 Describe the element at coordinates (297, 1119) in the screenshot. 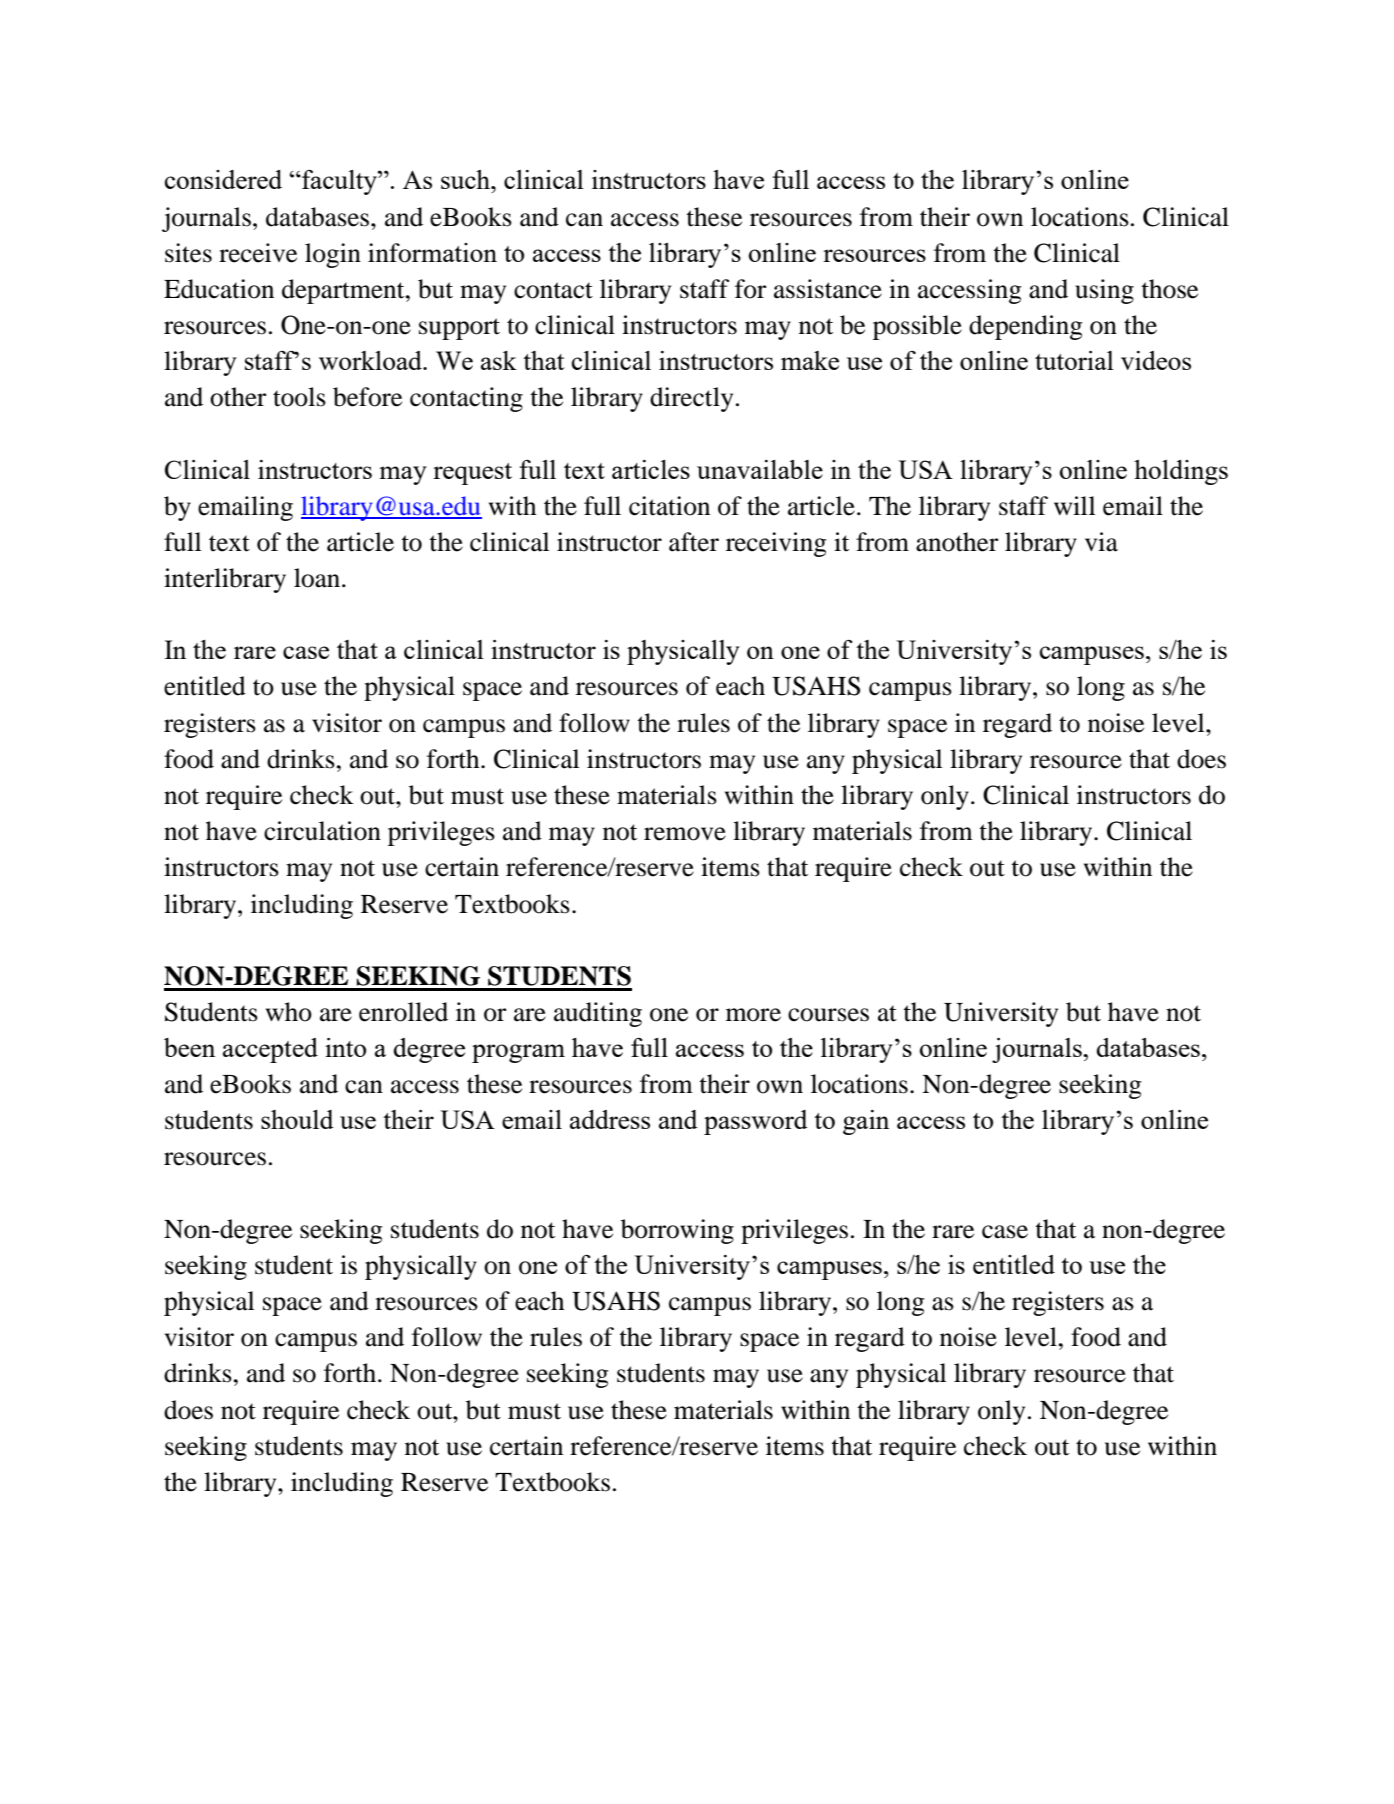

I see `should` at that location.
